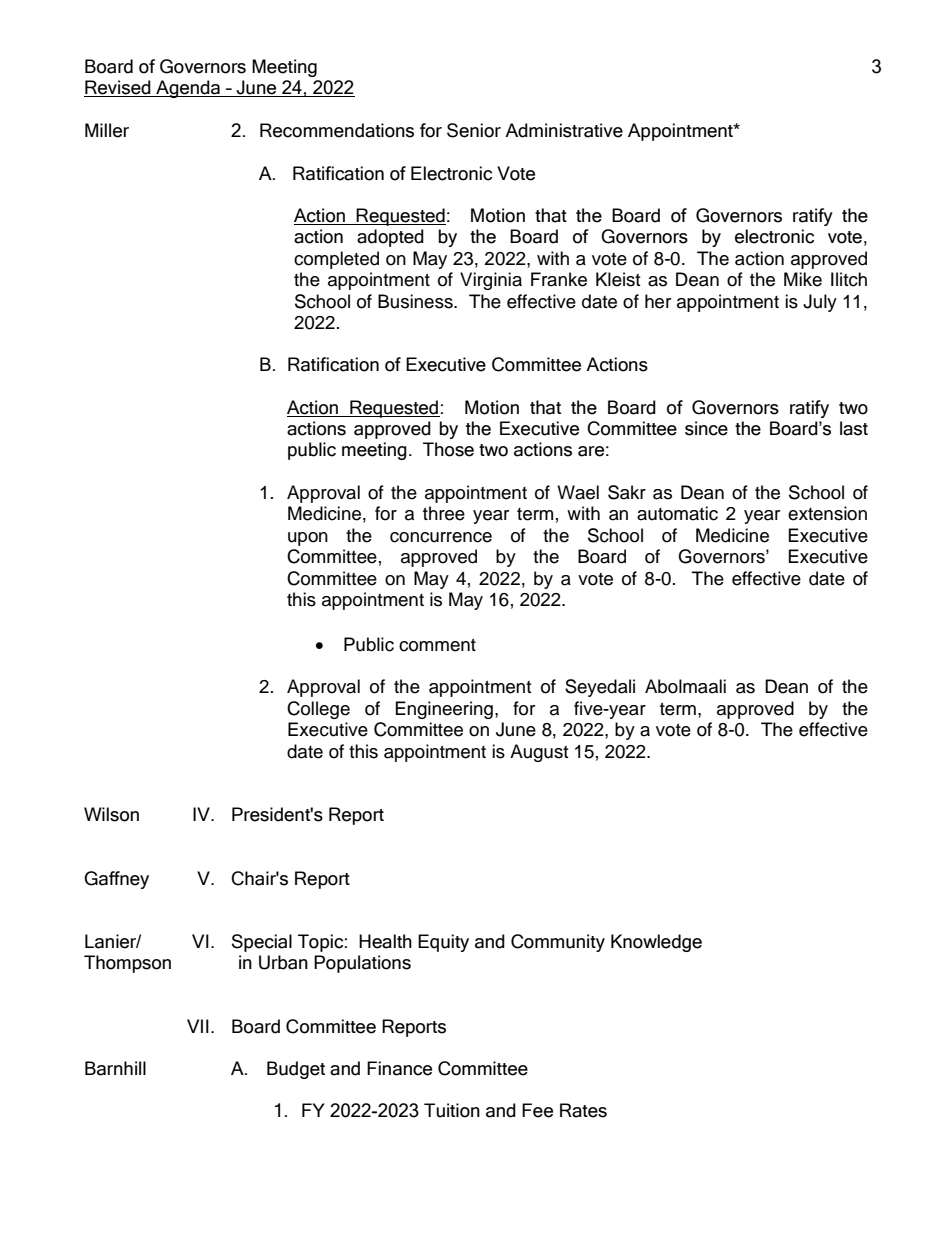  What do you see at coordinates (198, 1026) in the screenshot?
I see `VII` at bounding box center [198, 1026].
